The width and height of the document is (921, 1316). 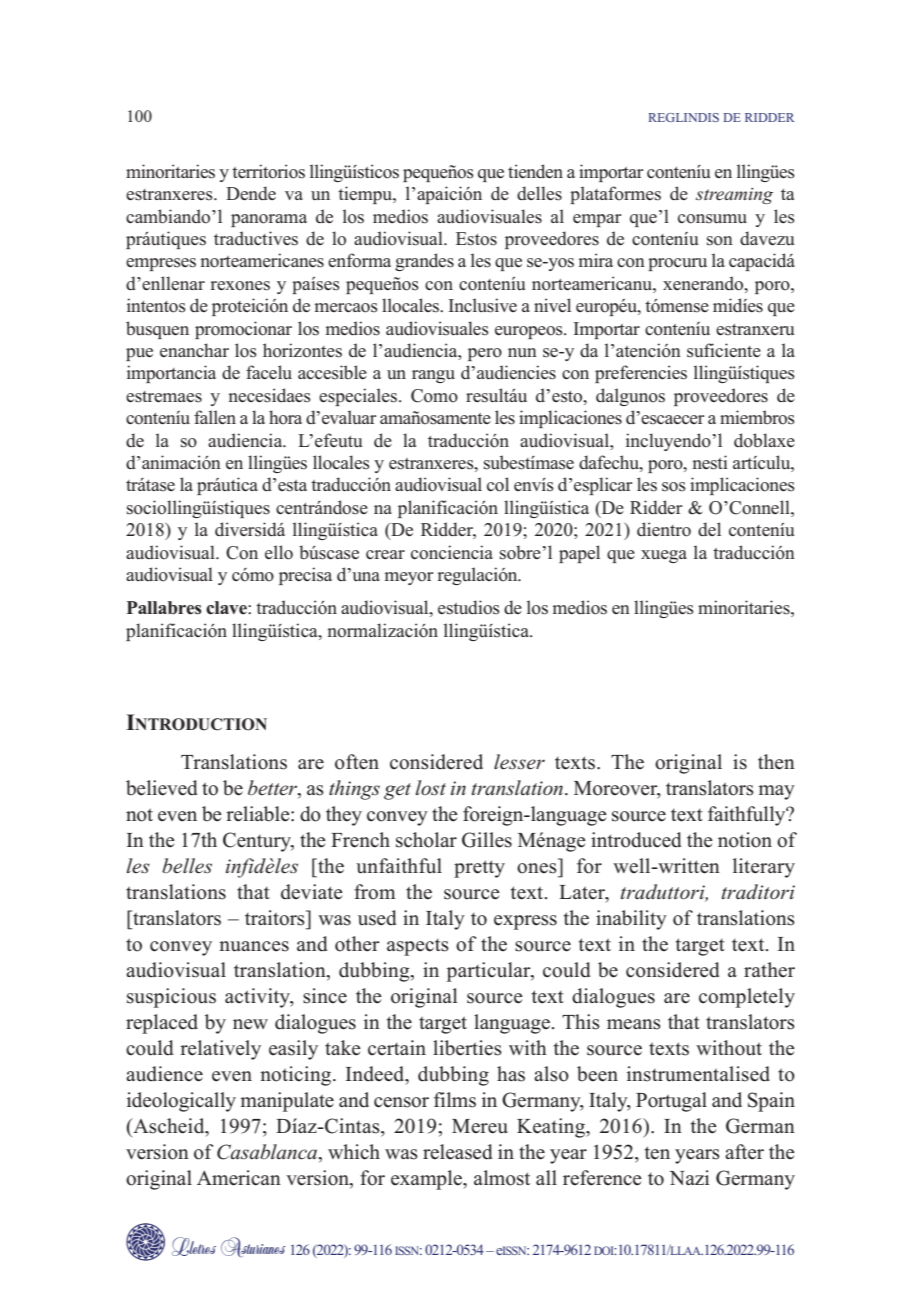 What do you see at coordinates (268, 1153) in the document?
I see `Casablanca` at bounding box center [268, 1153].
